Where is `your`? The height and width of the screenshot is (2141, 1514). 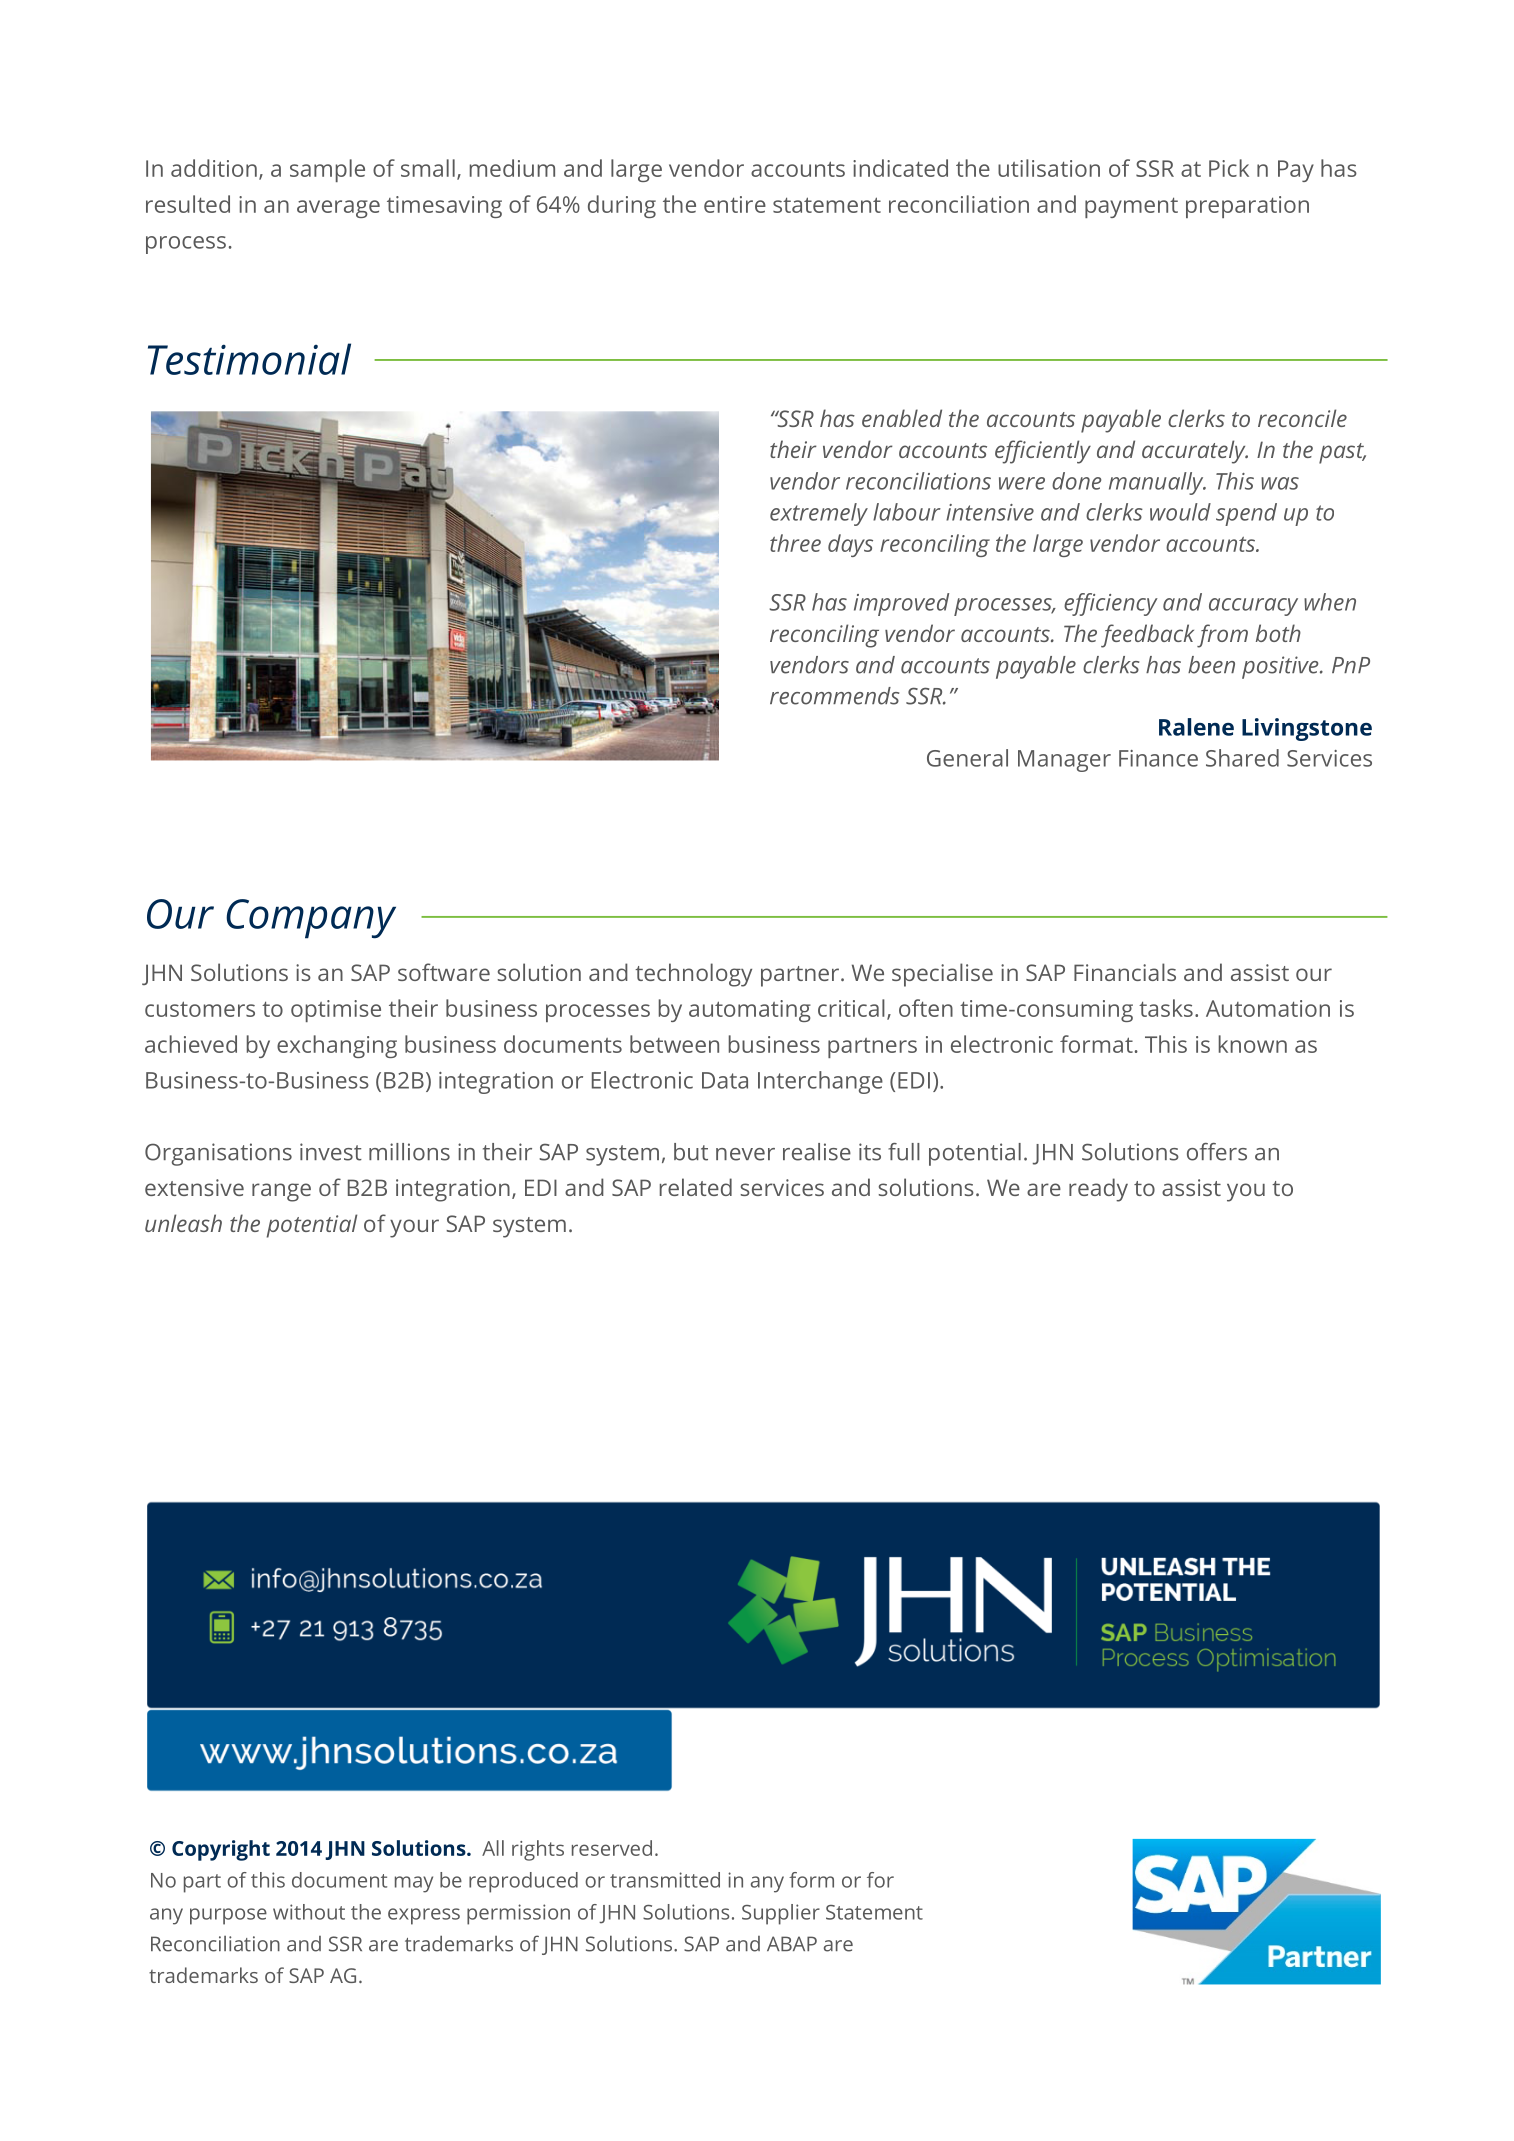 your is located at coordinates (414, 1228).
